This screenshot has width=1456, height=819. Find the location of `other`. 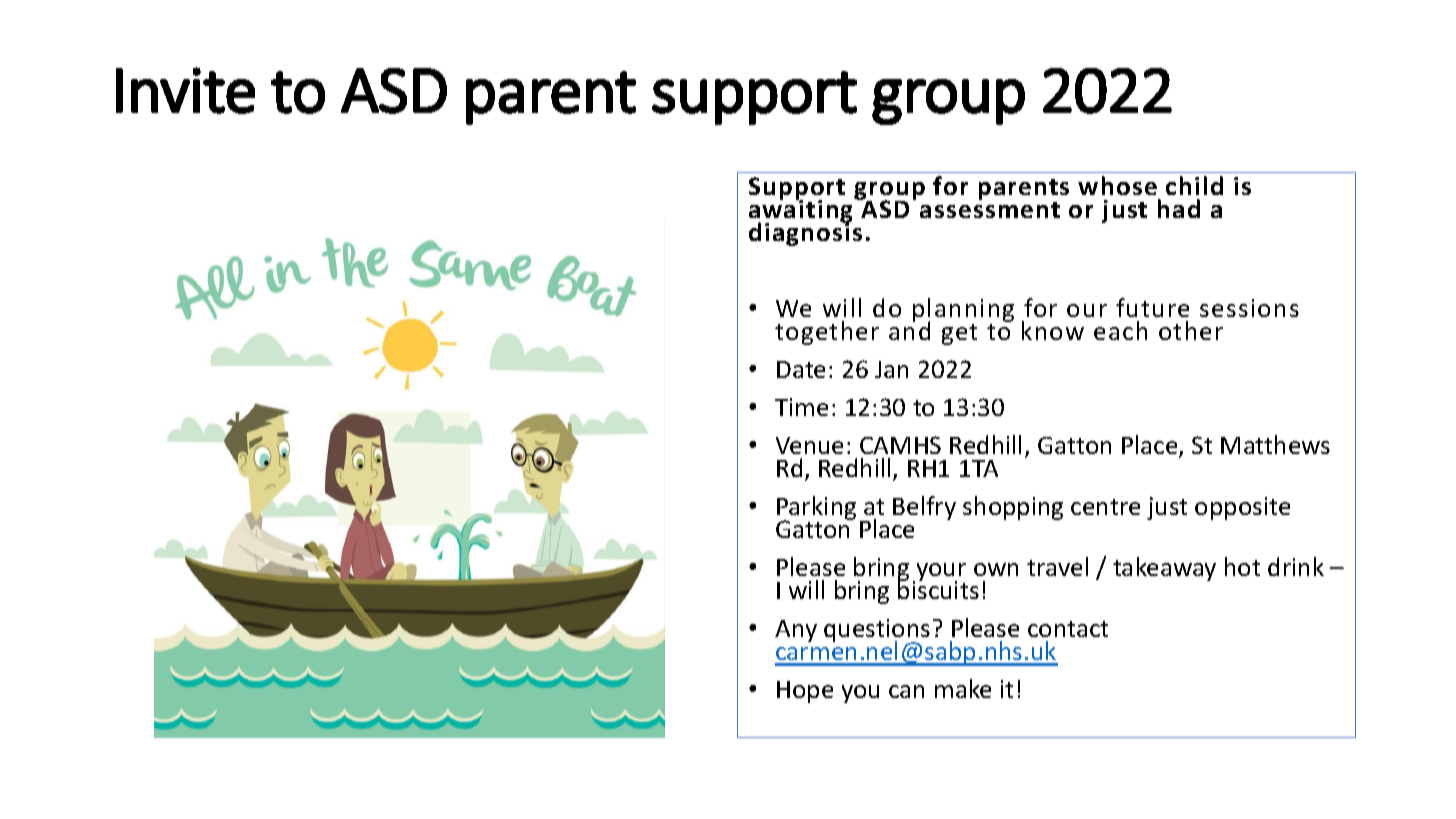

other is located at coordinates (1191, 330).
